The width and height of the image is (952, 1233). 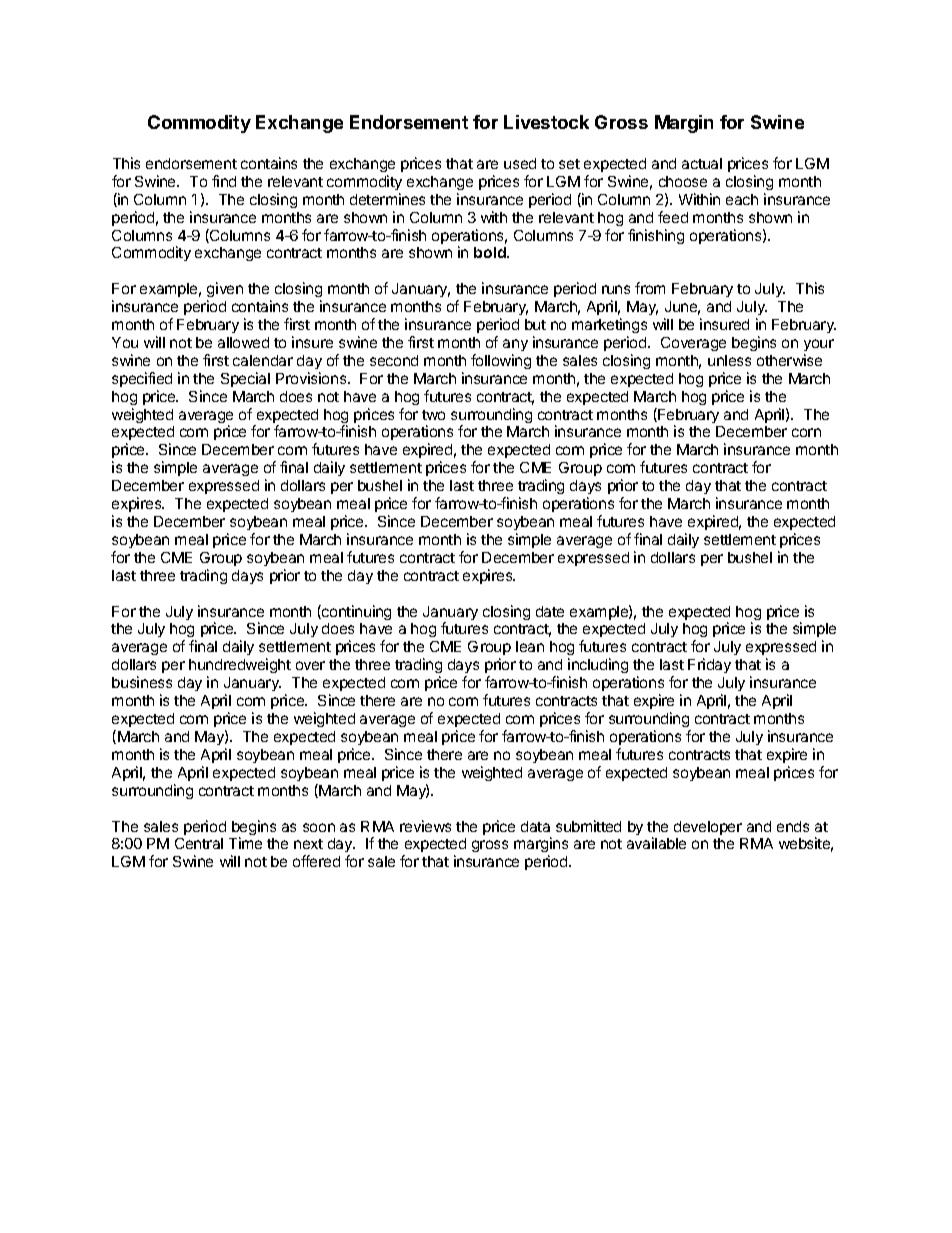 What do you see at coordinates (702, 163) in the image?
I see `actual` at bounding box center [702, 163].
